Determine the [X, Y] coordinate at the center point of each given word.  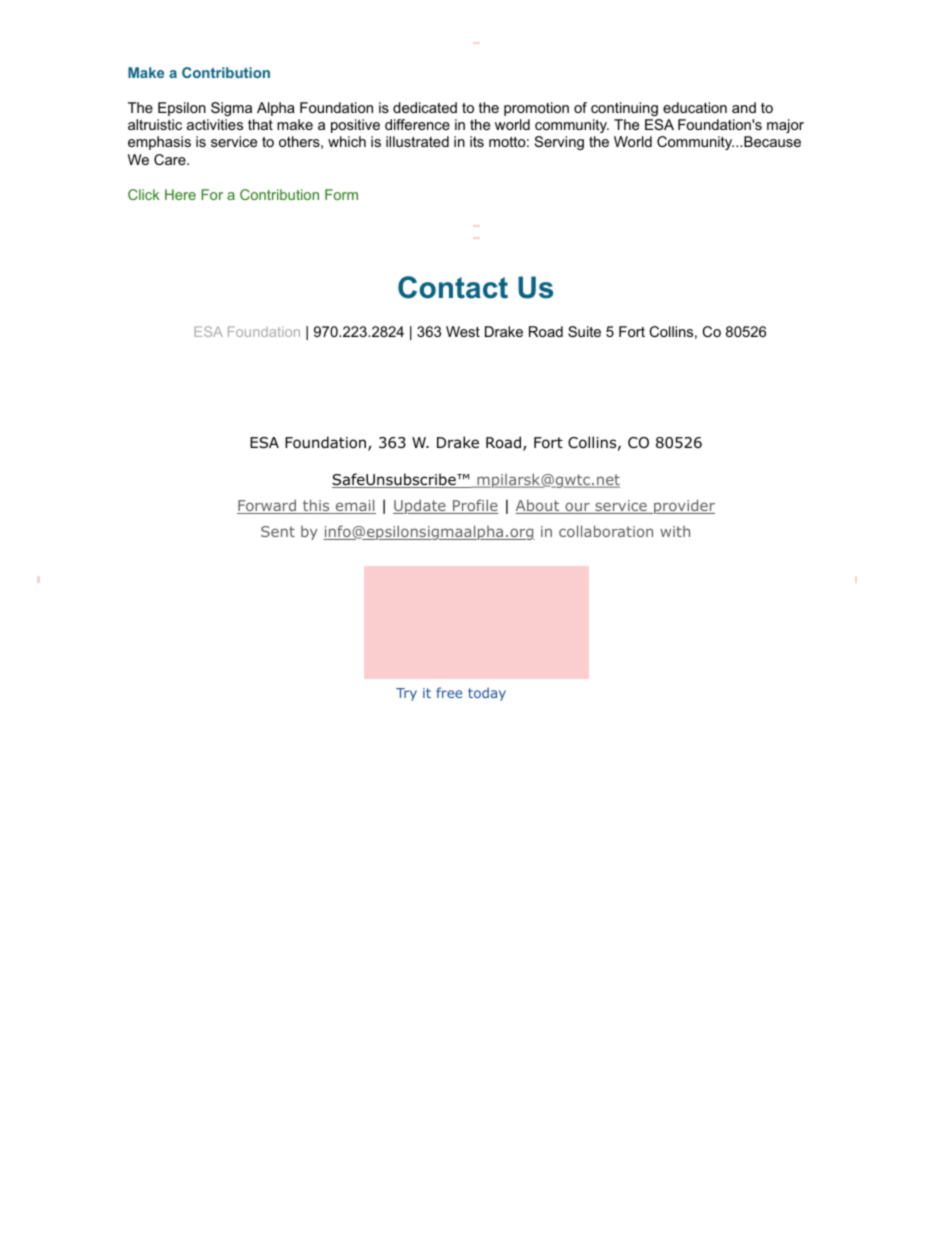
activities [215, 124]
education [695, 107]
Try [406, 694]
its [477, 141]
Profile [475, 506]
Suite [584, 331]
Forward [268, 506]
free [449, 692]
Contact [453, 287]
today [487, 694]
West [463, 331]
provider [683, 506]
